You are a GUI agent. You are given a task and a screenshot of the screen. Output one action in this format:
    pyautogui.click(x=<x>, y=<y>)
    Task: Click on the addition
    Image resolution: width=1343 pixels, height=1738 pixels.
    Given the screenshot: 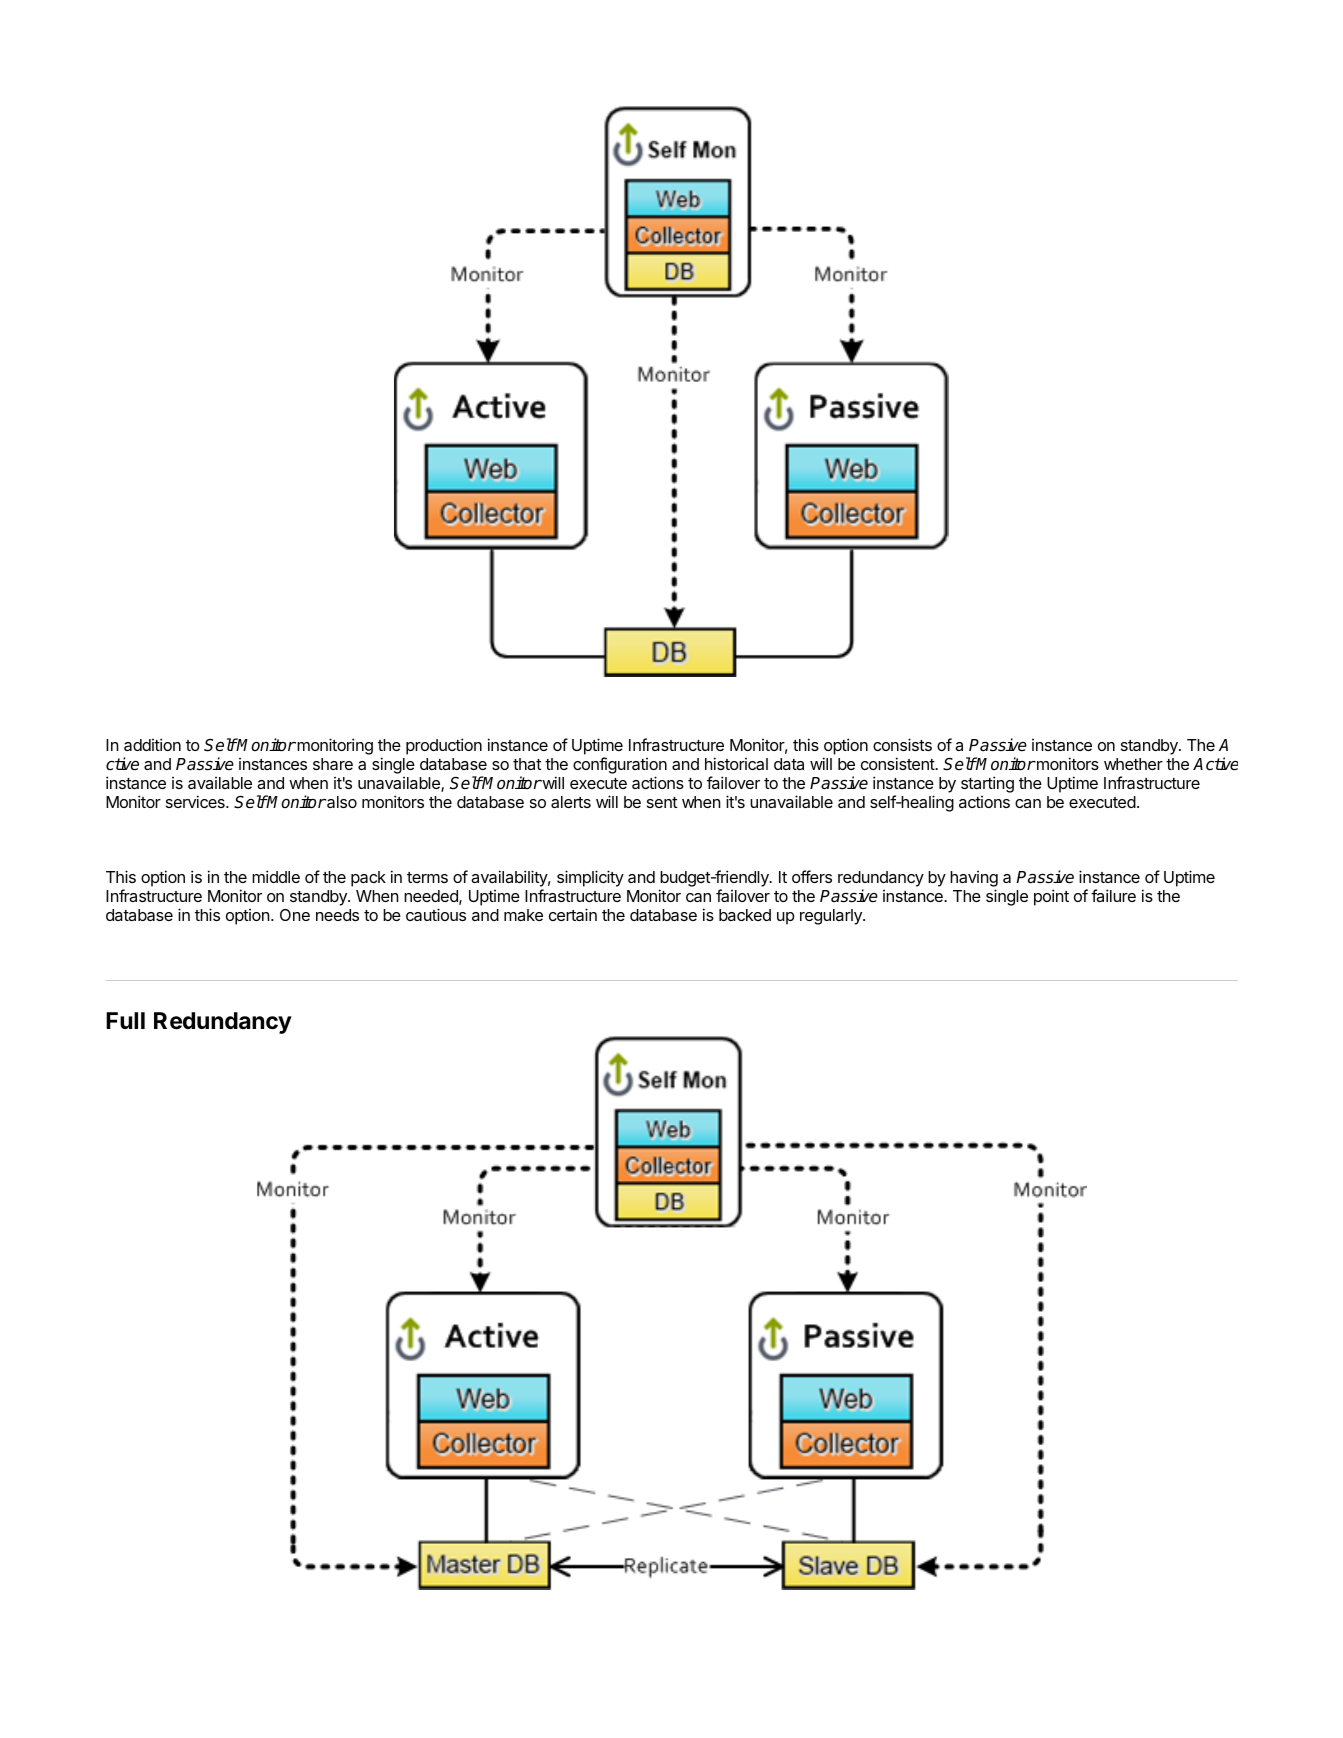 What is the action you would take?
    pyautogui.click(x=152, y=744)
